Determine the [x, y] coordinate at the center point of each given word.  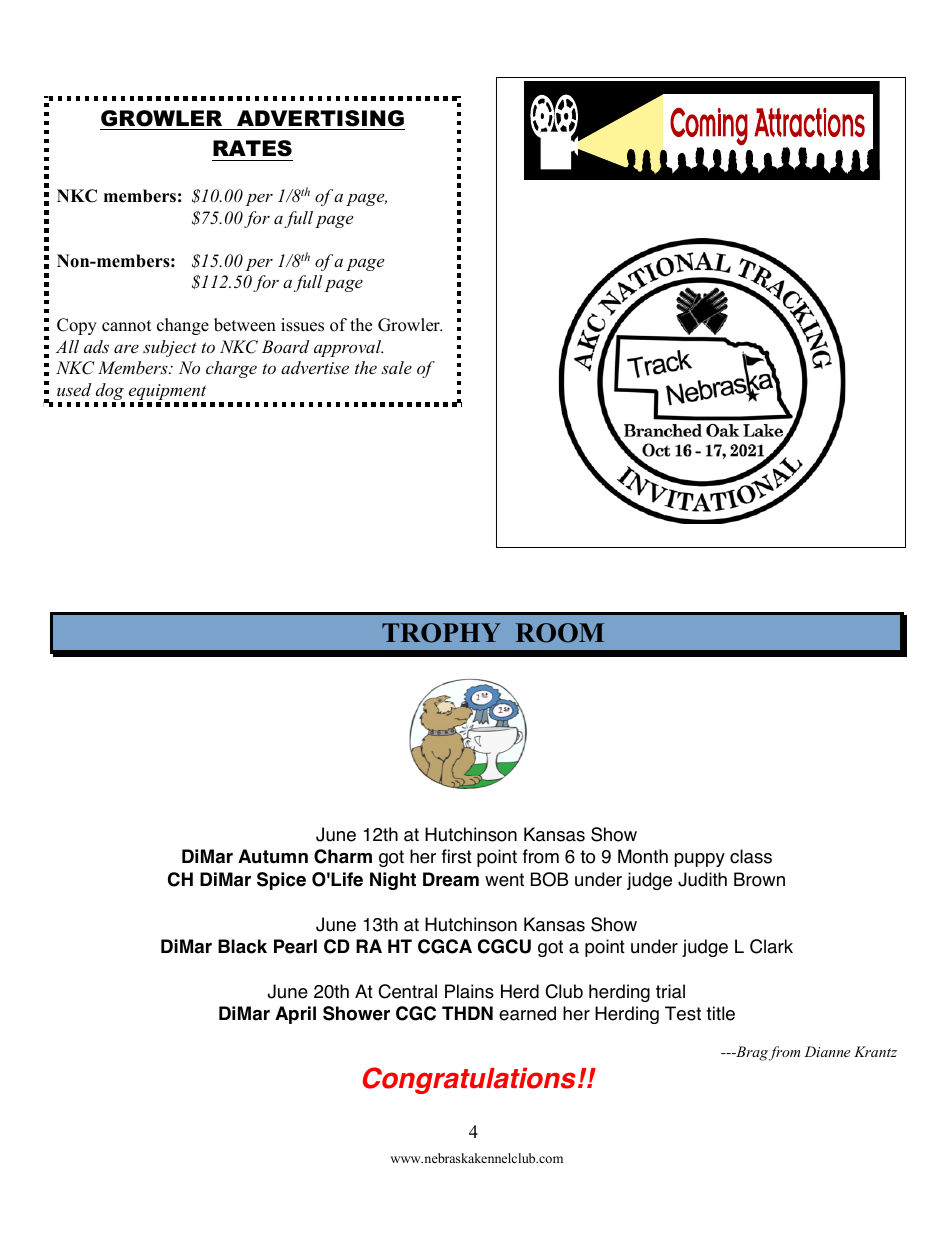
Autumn [273, 856]
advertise [315, 367]
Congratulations [469, 1080]
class [751, 856]
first [457, 856]
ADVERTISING [320, 118]
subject [170, 348]
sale [396, 367]
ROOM [560, 633]
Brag [751, 1053]
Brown [759, 879]
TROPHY [441, 633]
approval [348, 348]
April [295, 1015]
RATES [252, 148]
